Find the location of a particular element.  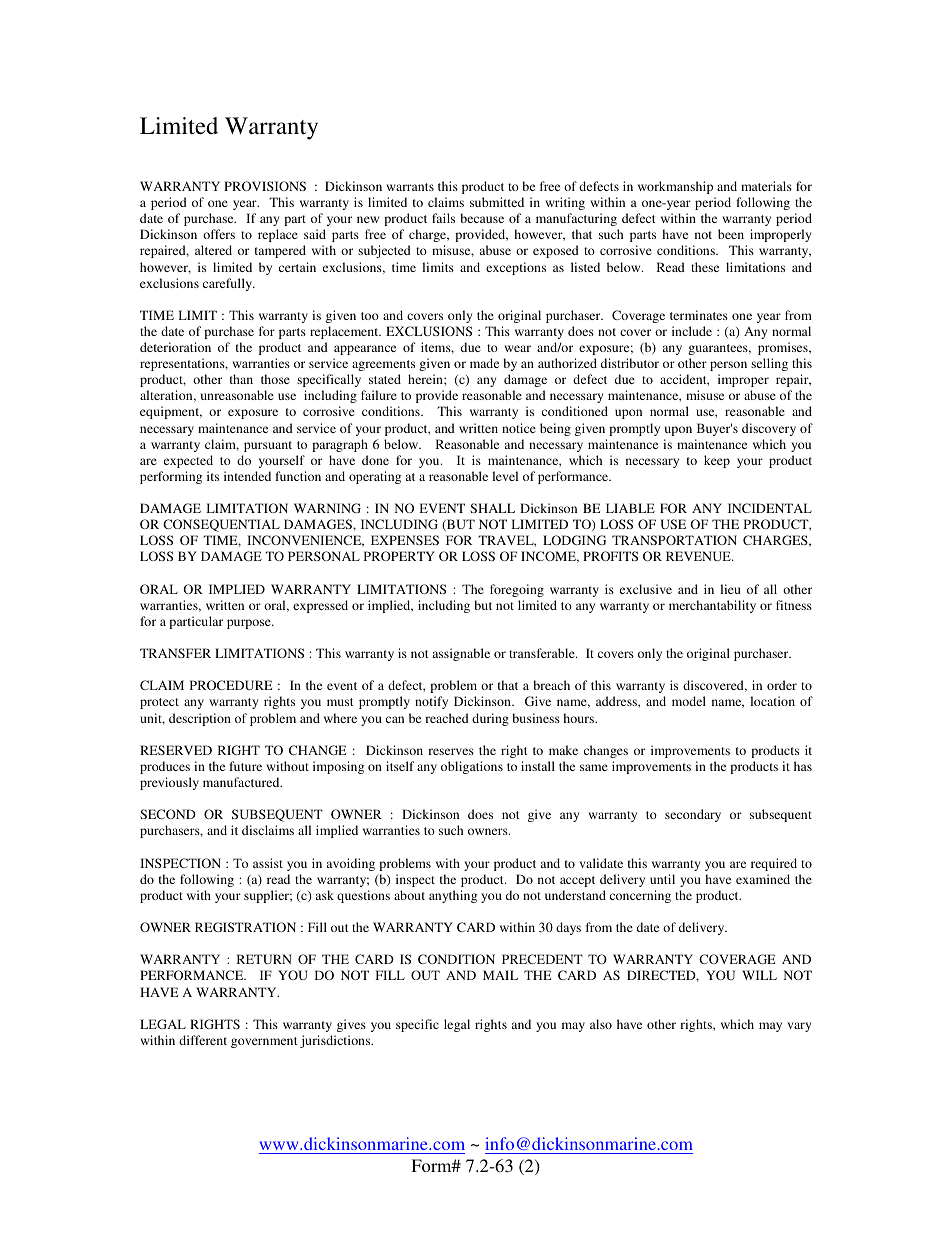

keep is located at coordinates (717, 461).
